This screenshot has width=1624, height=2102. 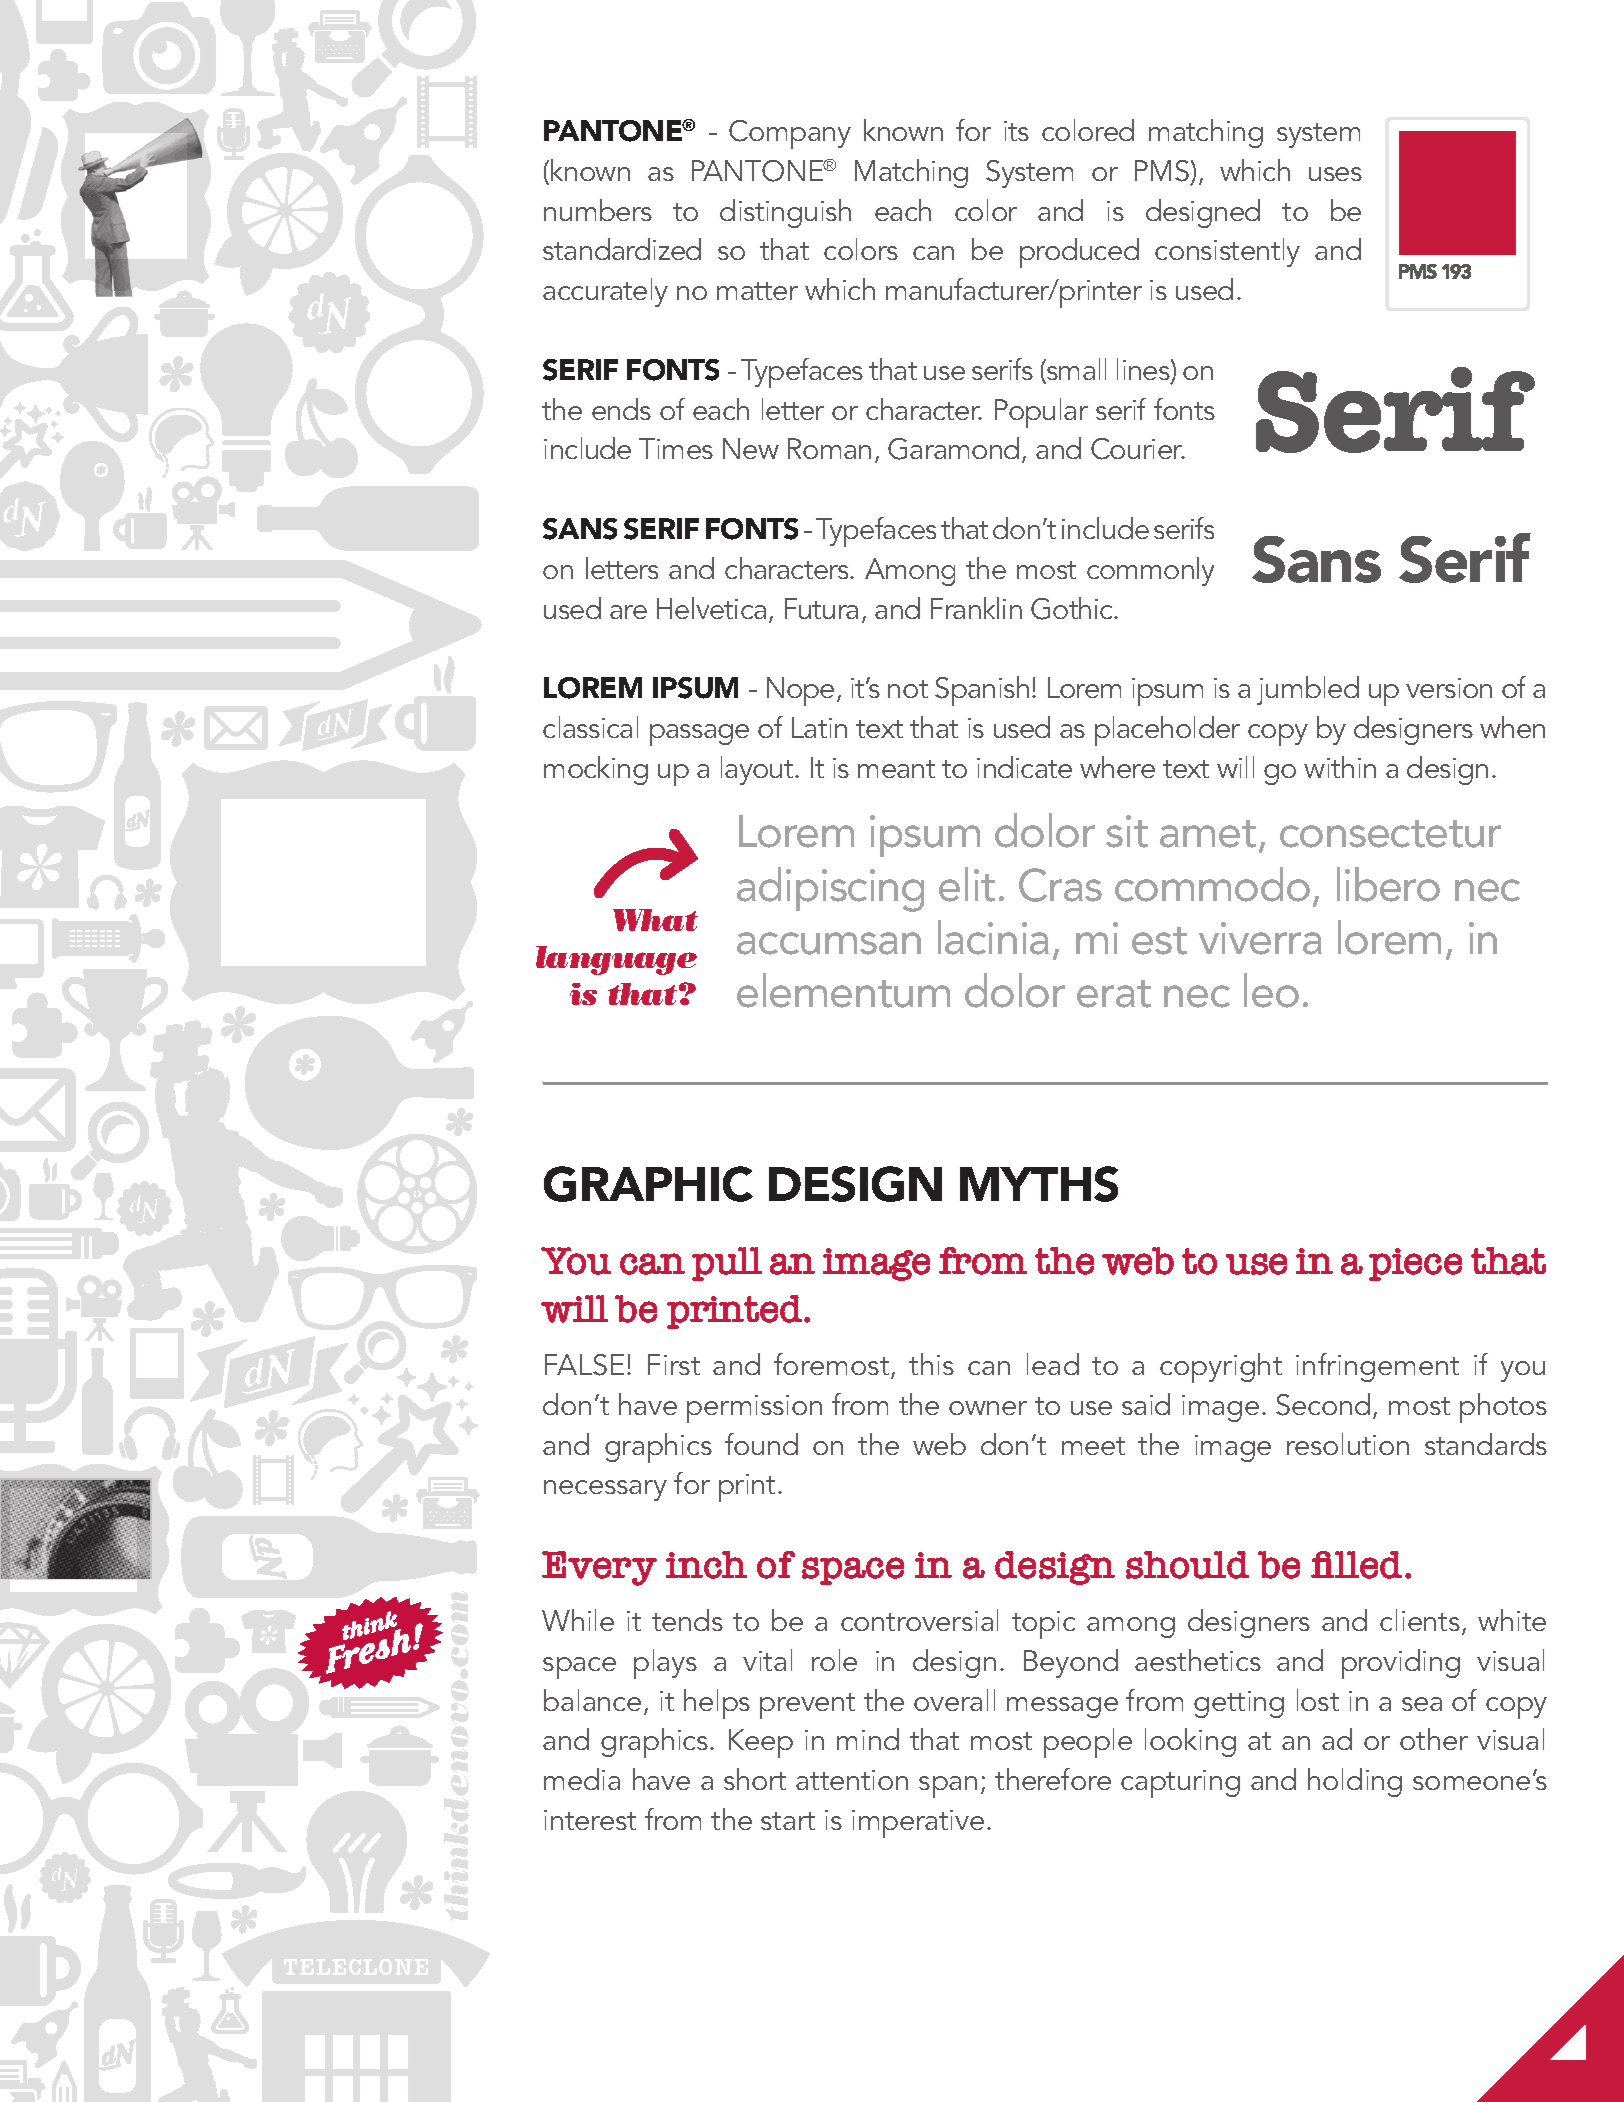 I want to click on numbers, so click(x=598, y=210).
